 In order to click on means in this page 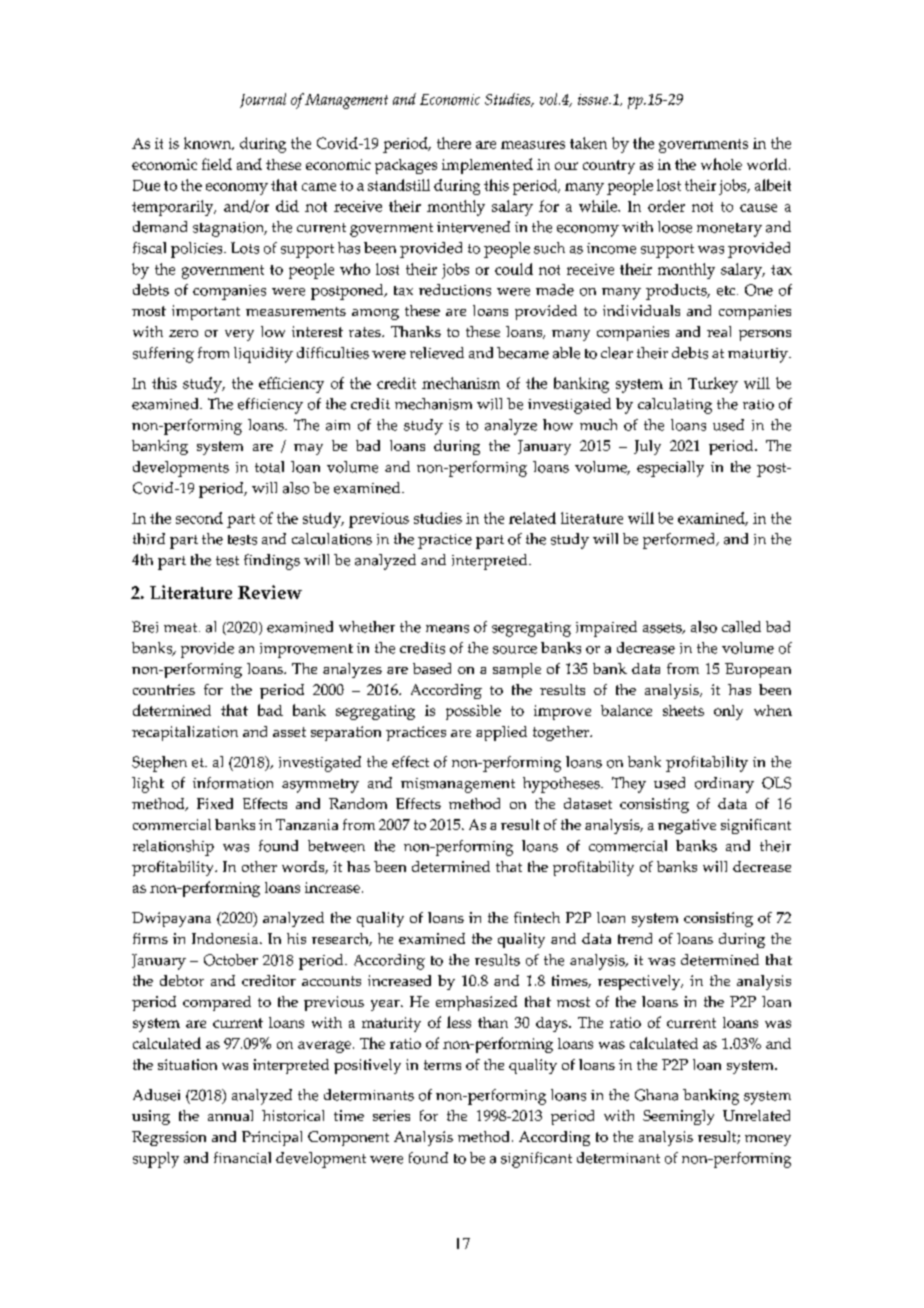, I will do `click(447, 629)`.
